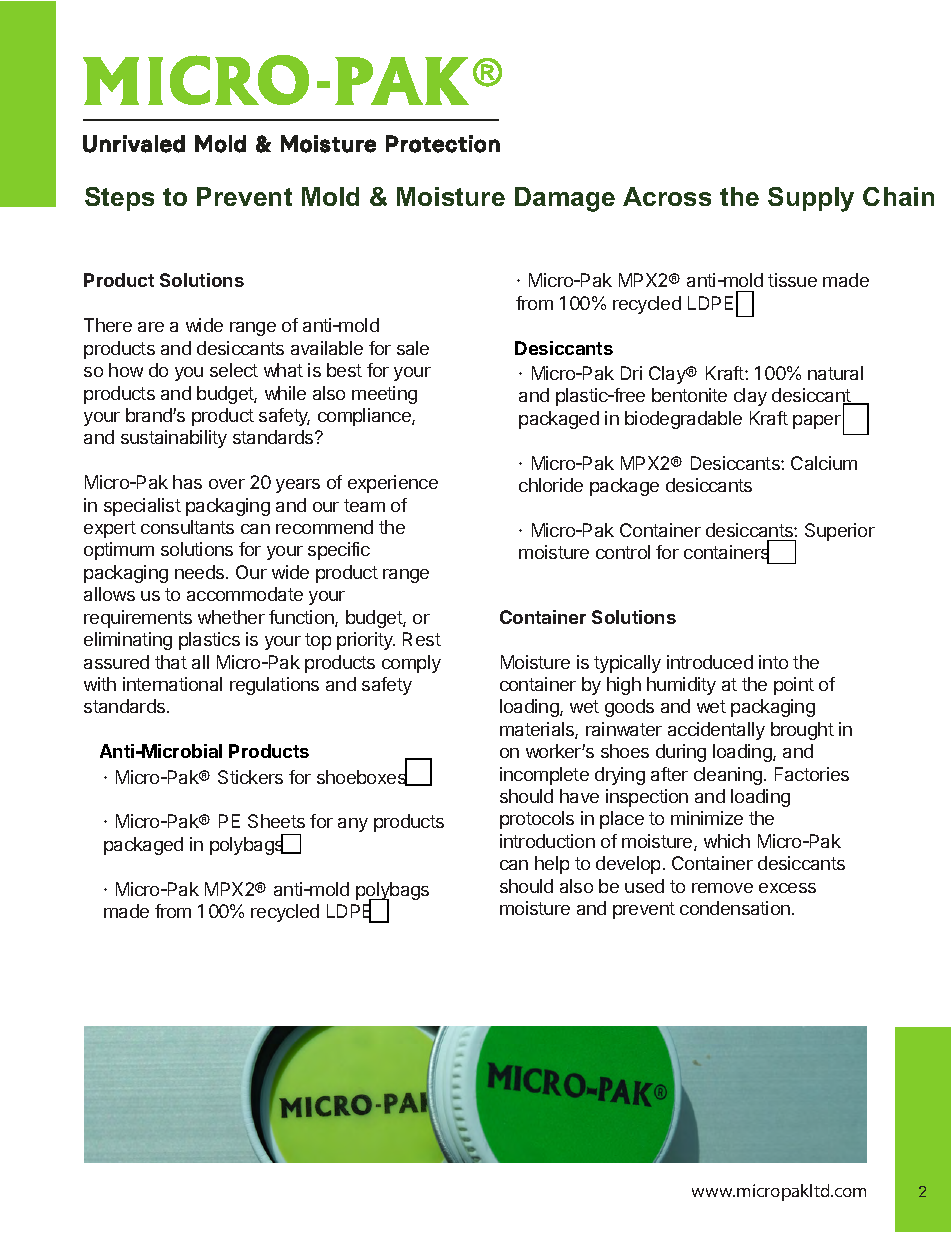 The height and width of the document is (1233, 952). Describe the element at coordinates (802, 731) in the document. I see `brought` at that location.
